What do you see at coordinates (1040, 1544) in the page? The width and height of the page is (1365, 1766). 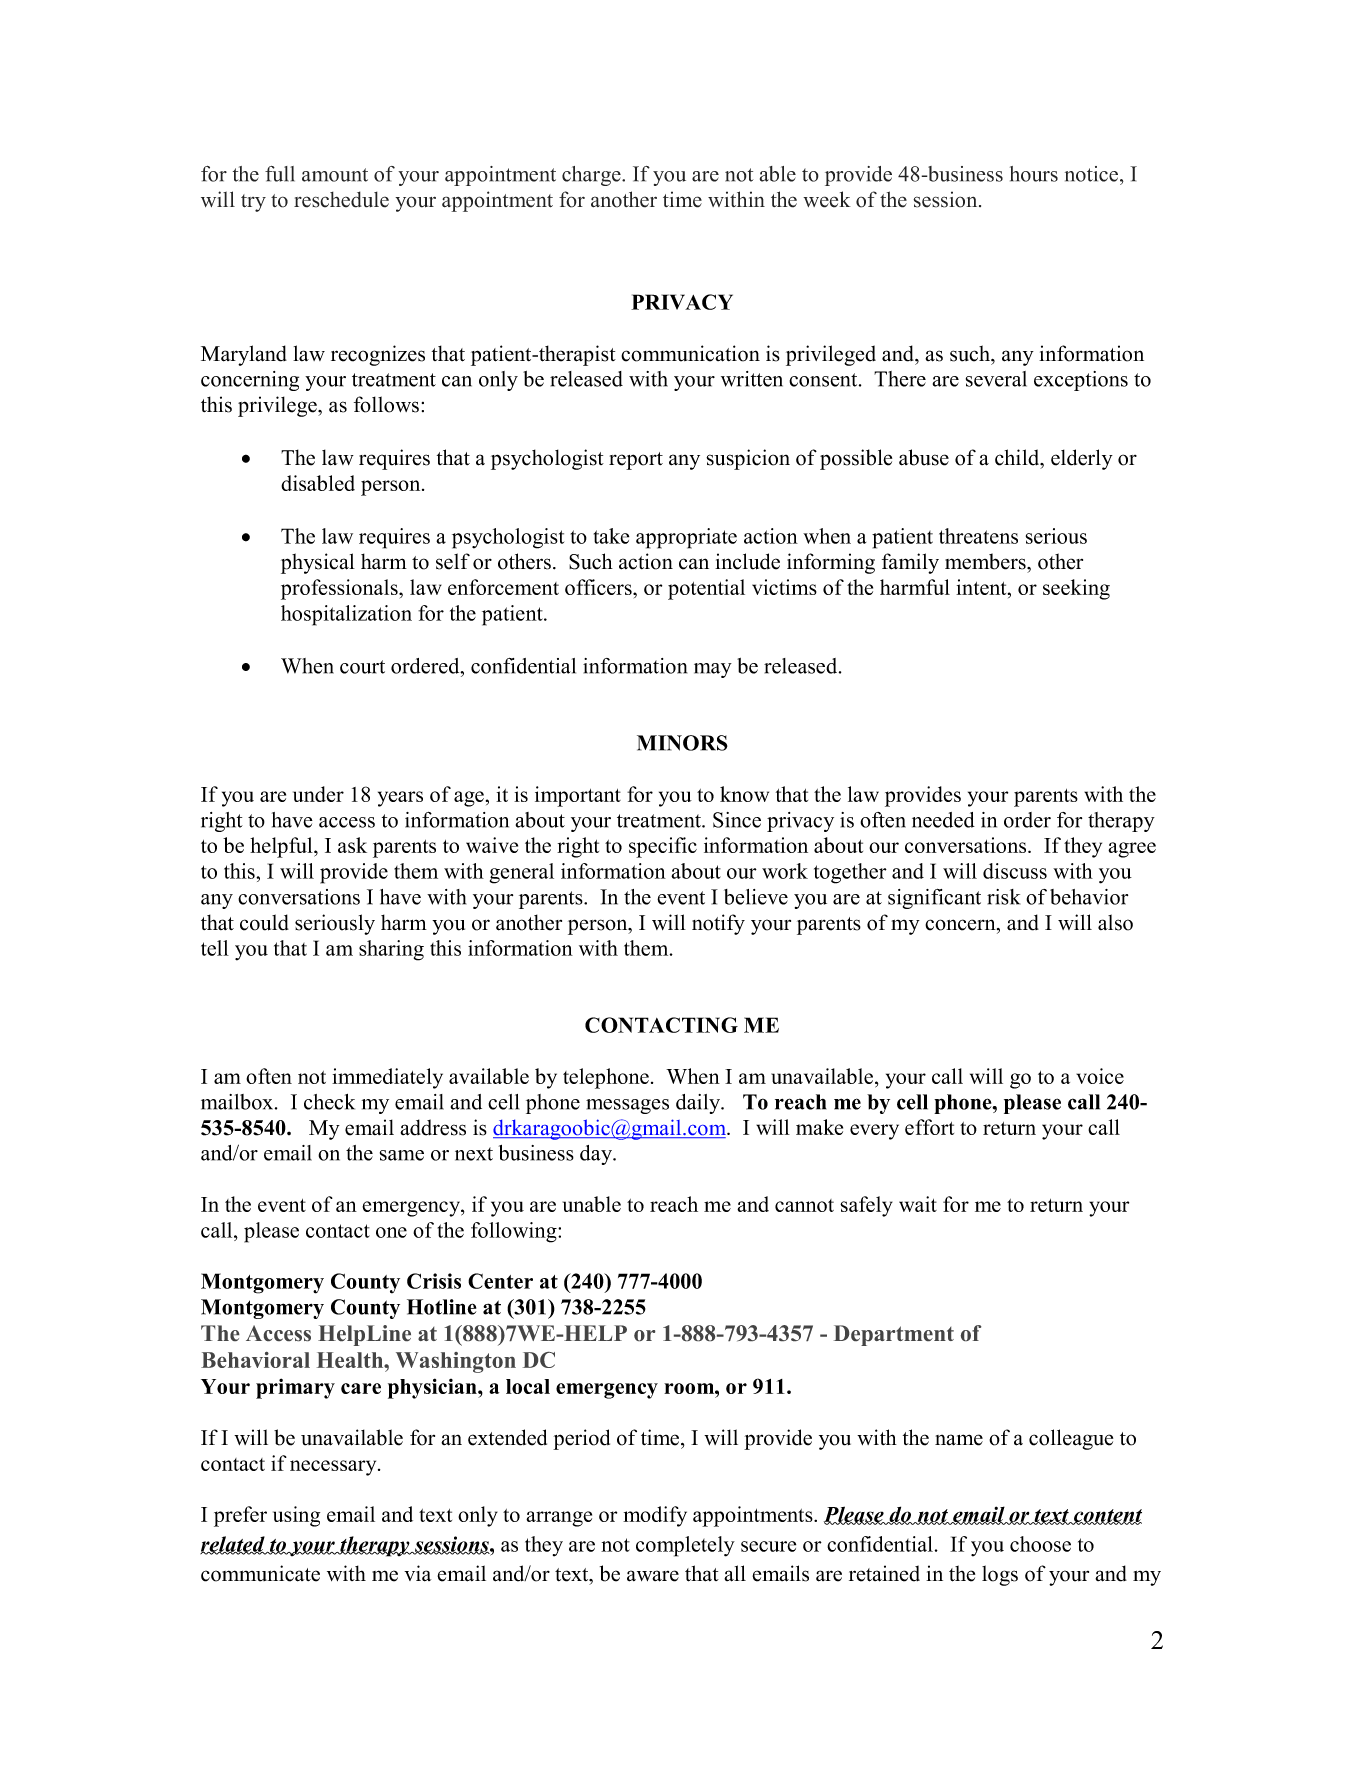 I see `choose` at bounding box center [1040, 1544].
